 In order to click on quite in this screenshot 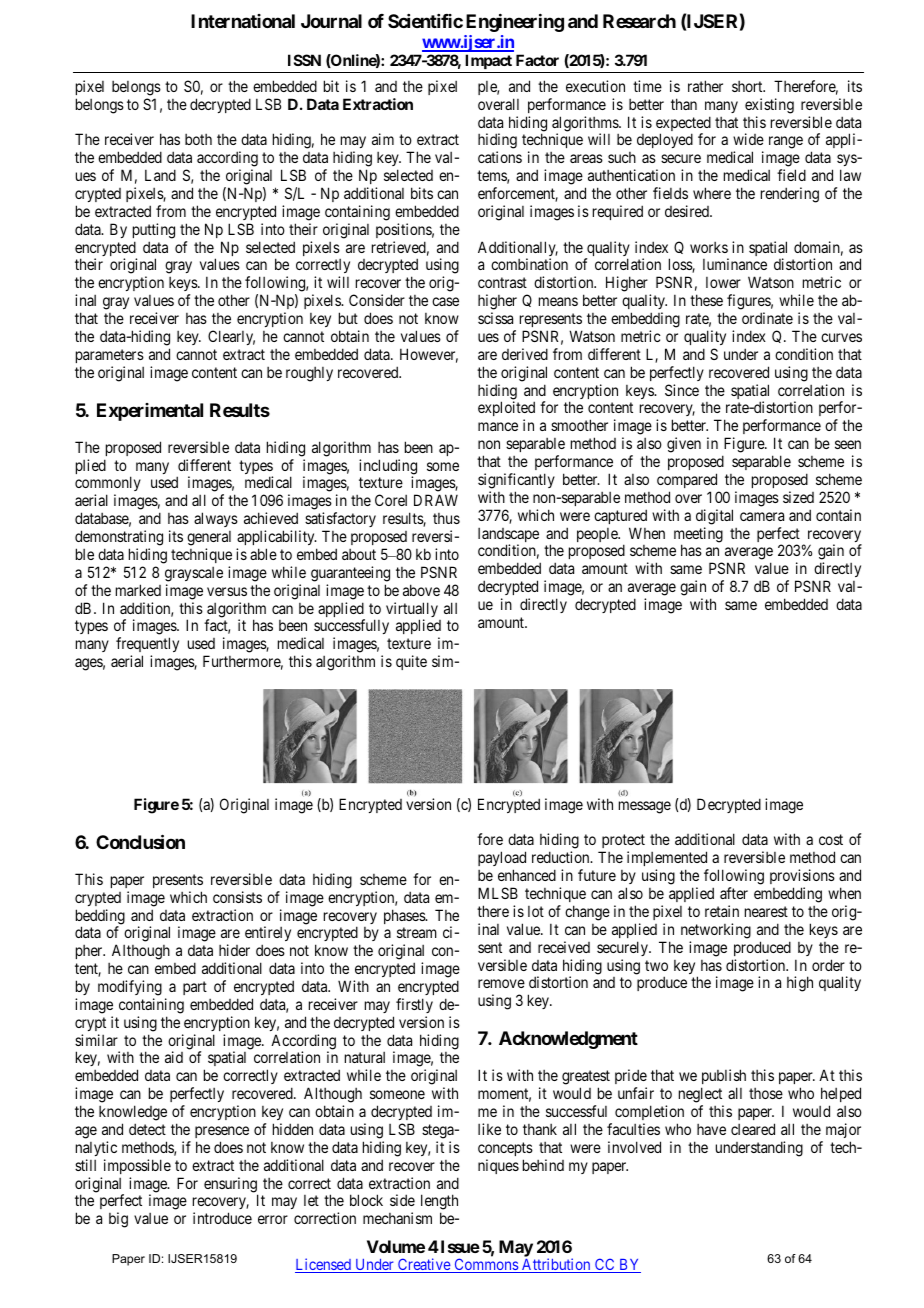, I will do `click(411, 662)`.
